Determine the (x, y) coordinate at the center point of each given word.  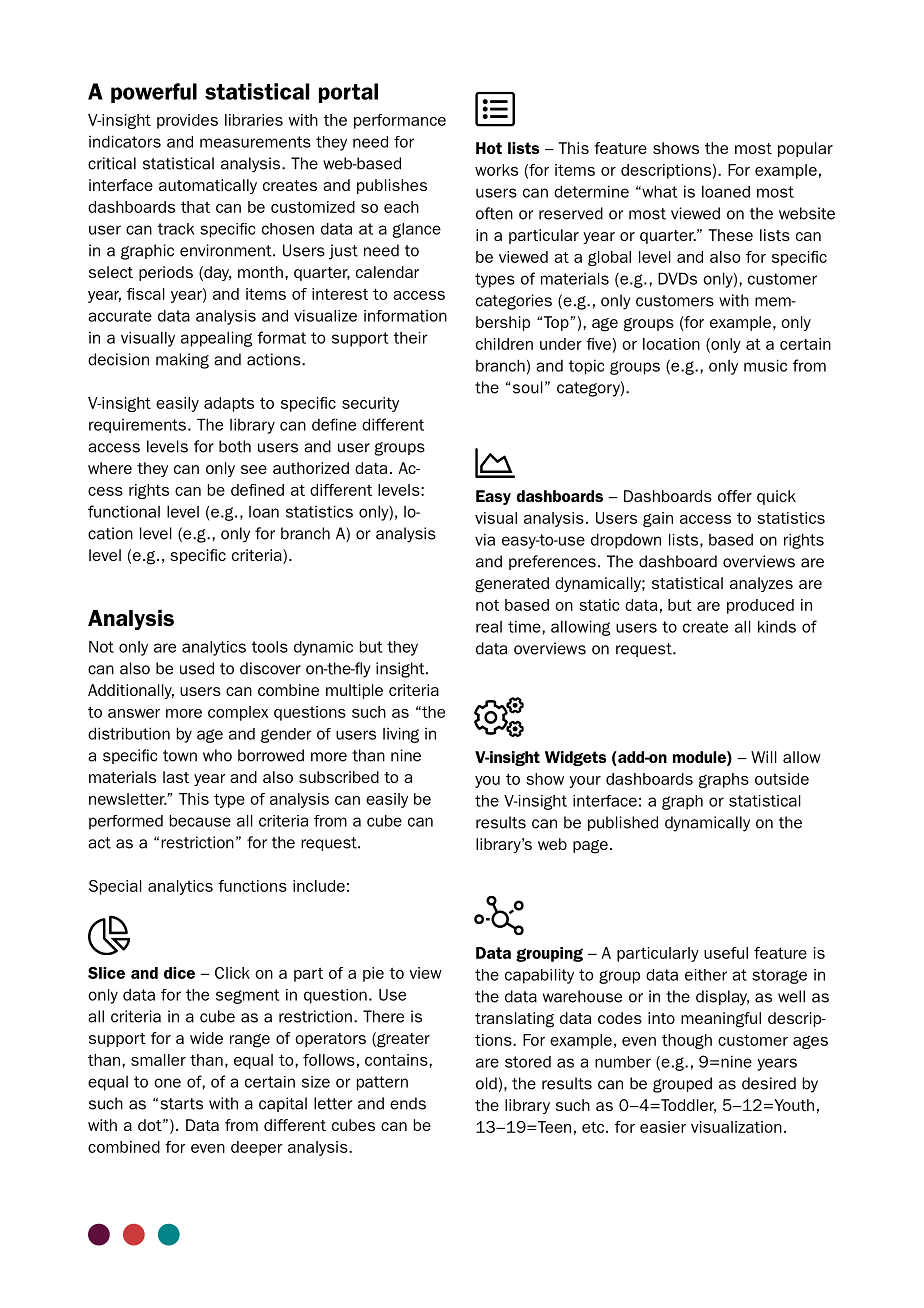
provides (187, 121)
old (486, 1083)
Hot (489, 148)
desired (769, 1083)
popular (805, 149)
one (167, 1083)
